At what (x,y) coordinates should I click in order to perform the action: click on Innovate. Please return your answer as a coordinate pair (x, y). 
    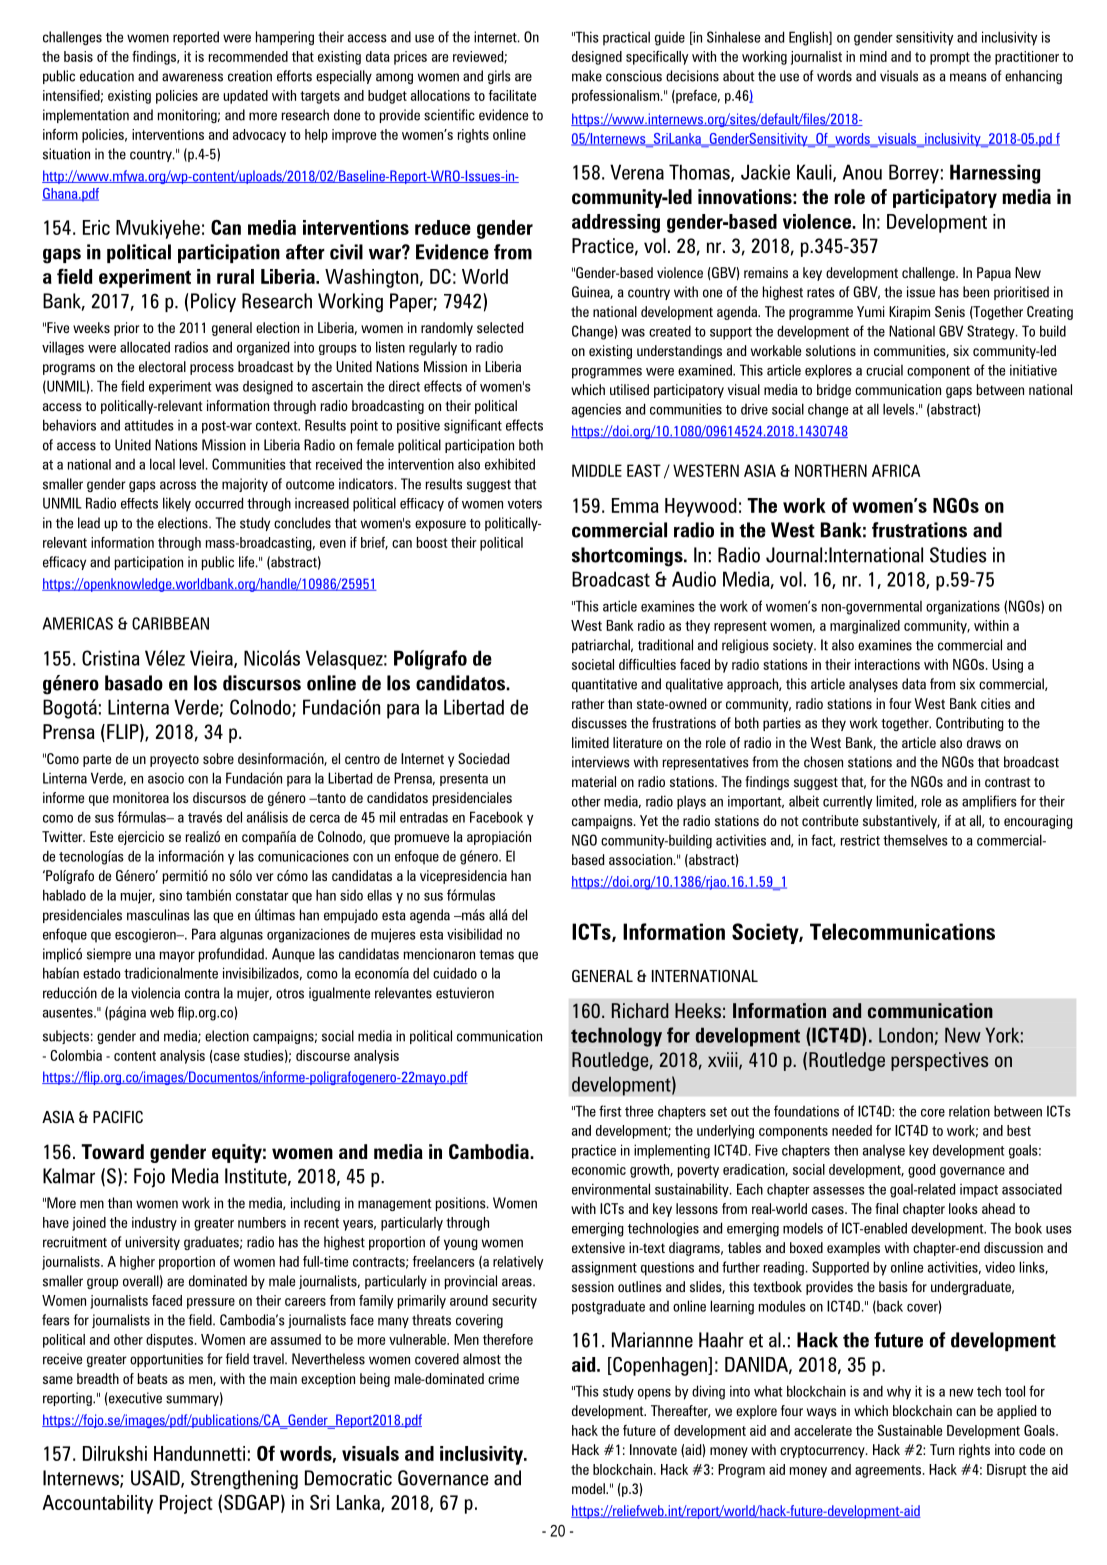
    Looking at the image, I should click on (653, 1449).
